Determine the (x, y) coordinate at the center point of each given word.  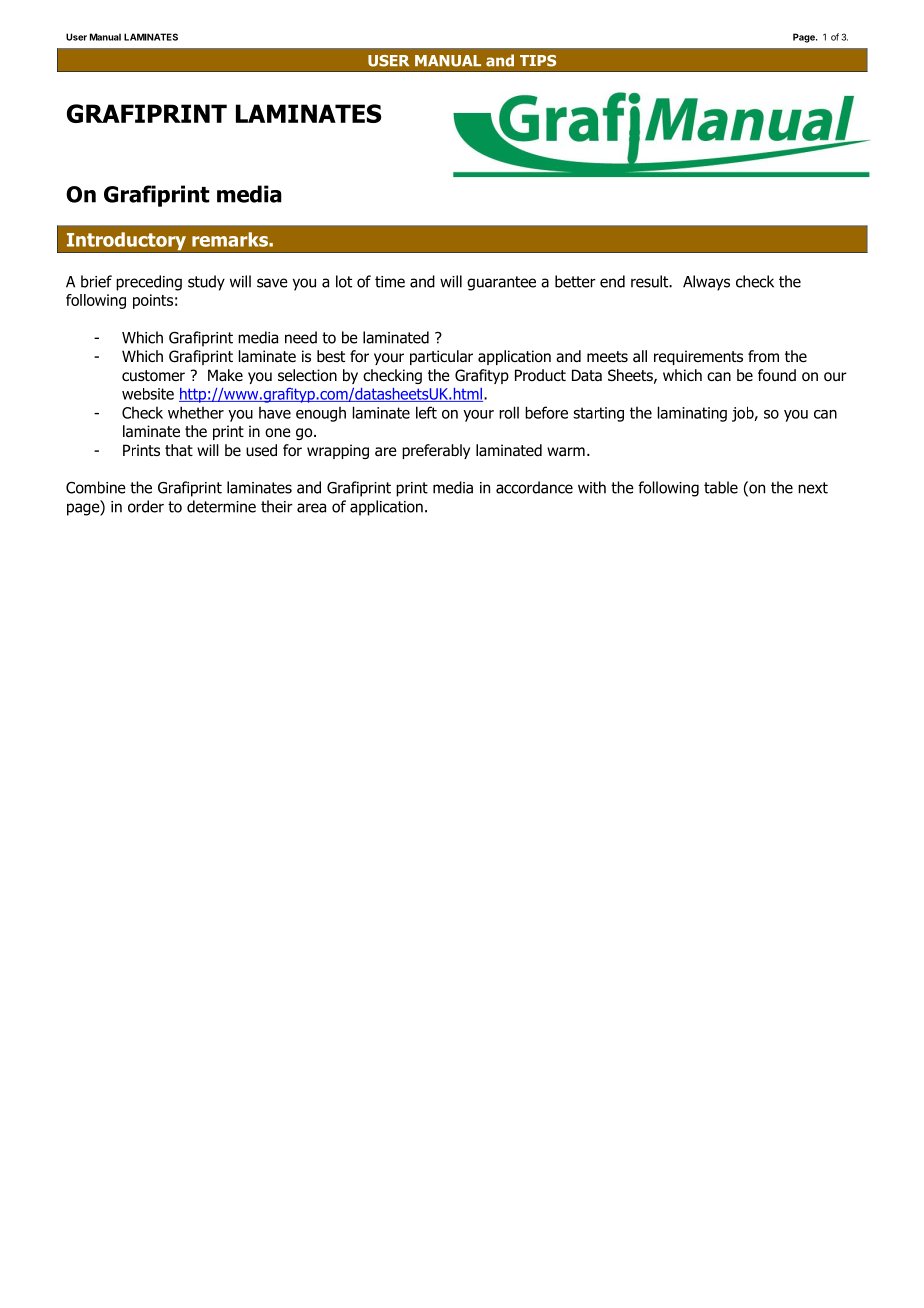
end (612, 281)
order (146, 506)
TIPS (538, 61)
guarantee (501, 283)
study (206, 283)
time (390, 282)
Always (706, 283)
